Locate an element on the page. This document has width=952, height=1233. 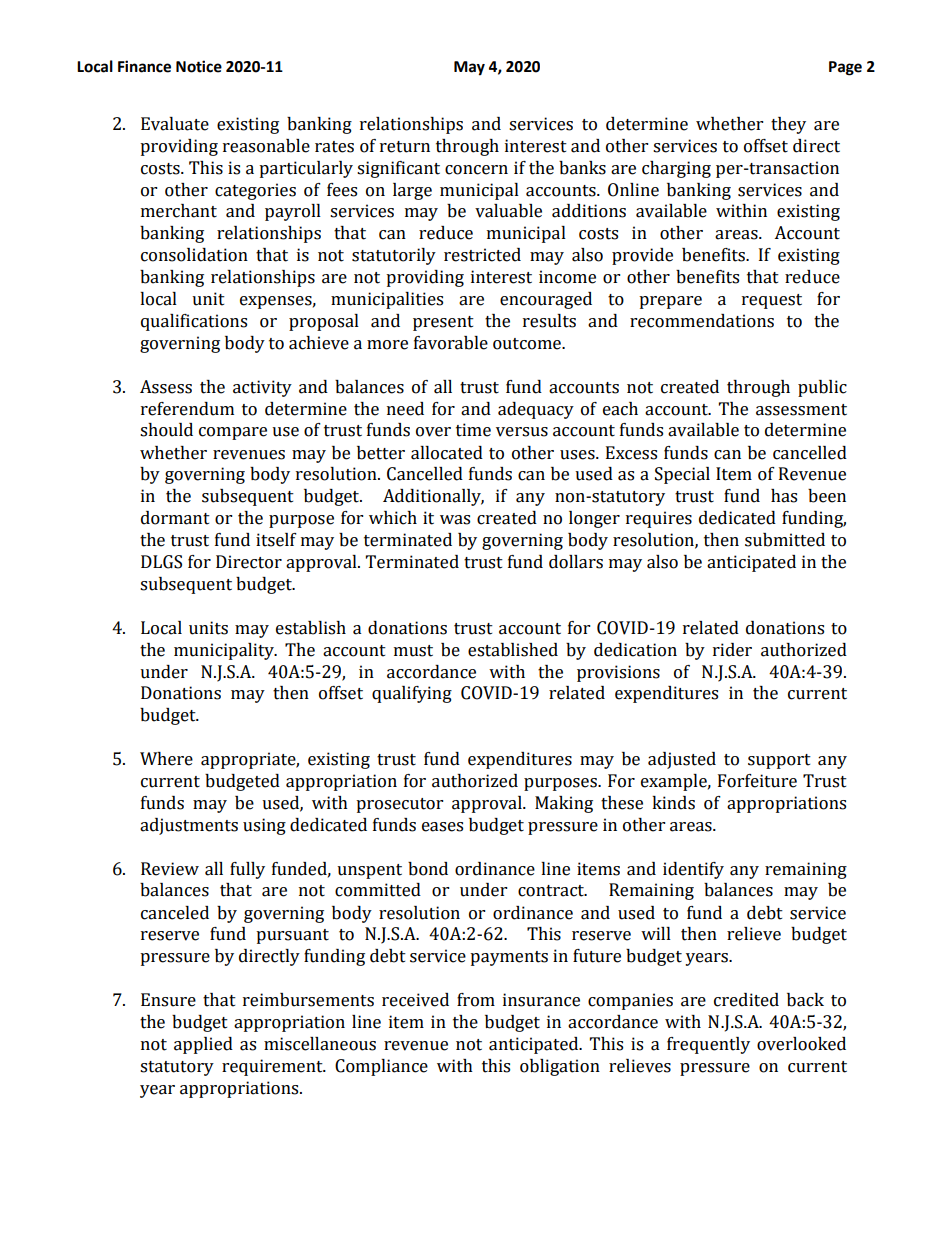
applied is located at coordinates (203, 1045).
